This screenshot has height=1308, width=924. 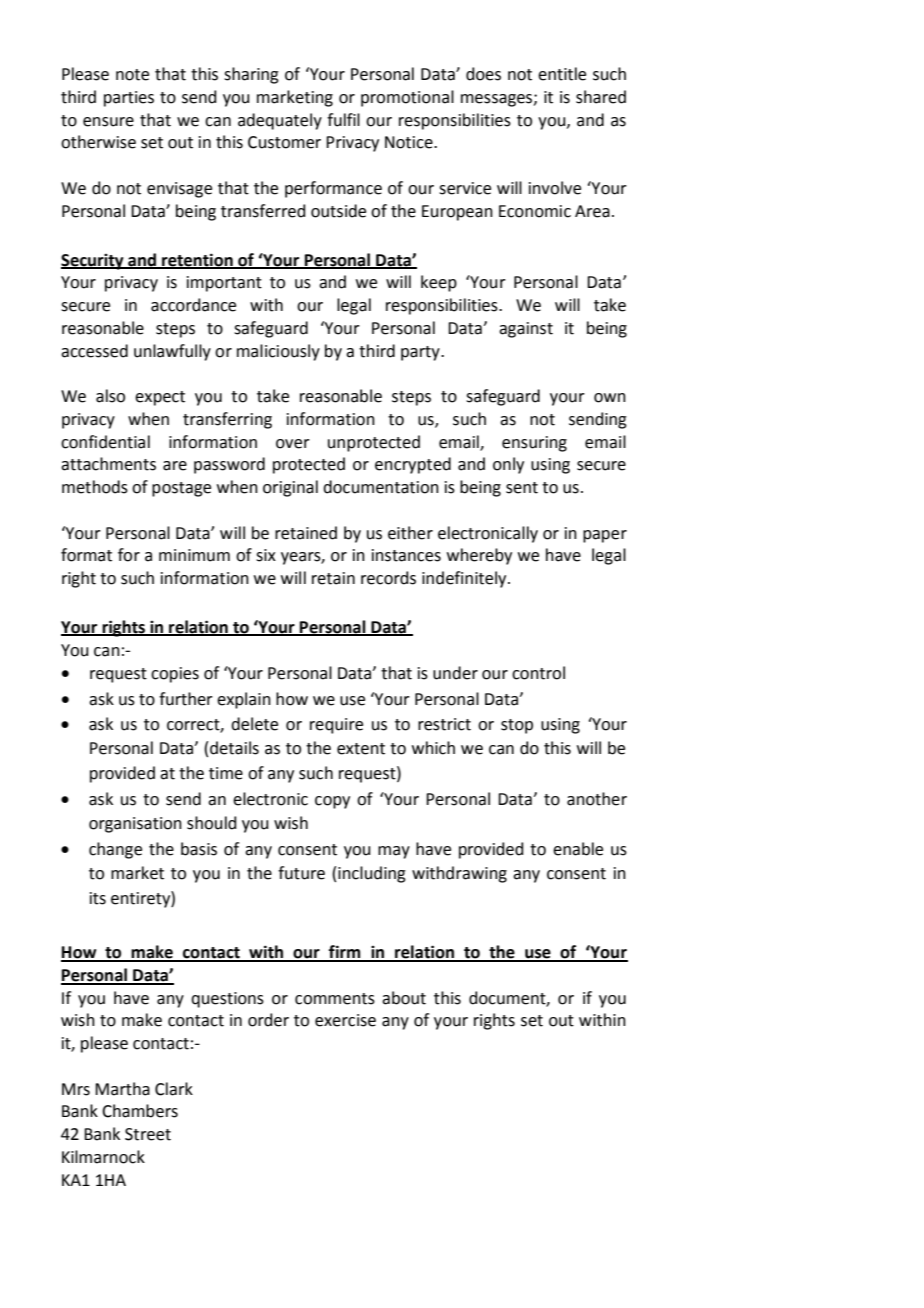 What do you see at coordinates (129, 99) in the screenshot?
I see `parties` at bounding box center [129, 99].
